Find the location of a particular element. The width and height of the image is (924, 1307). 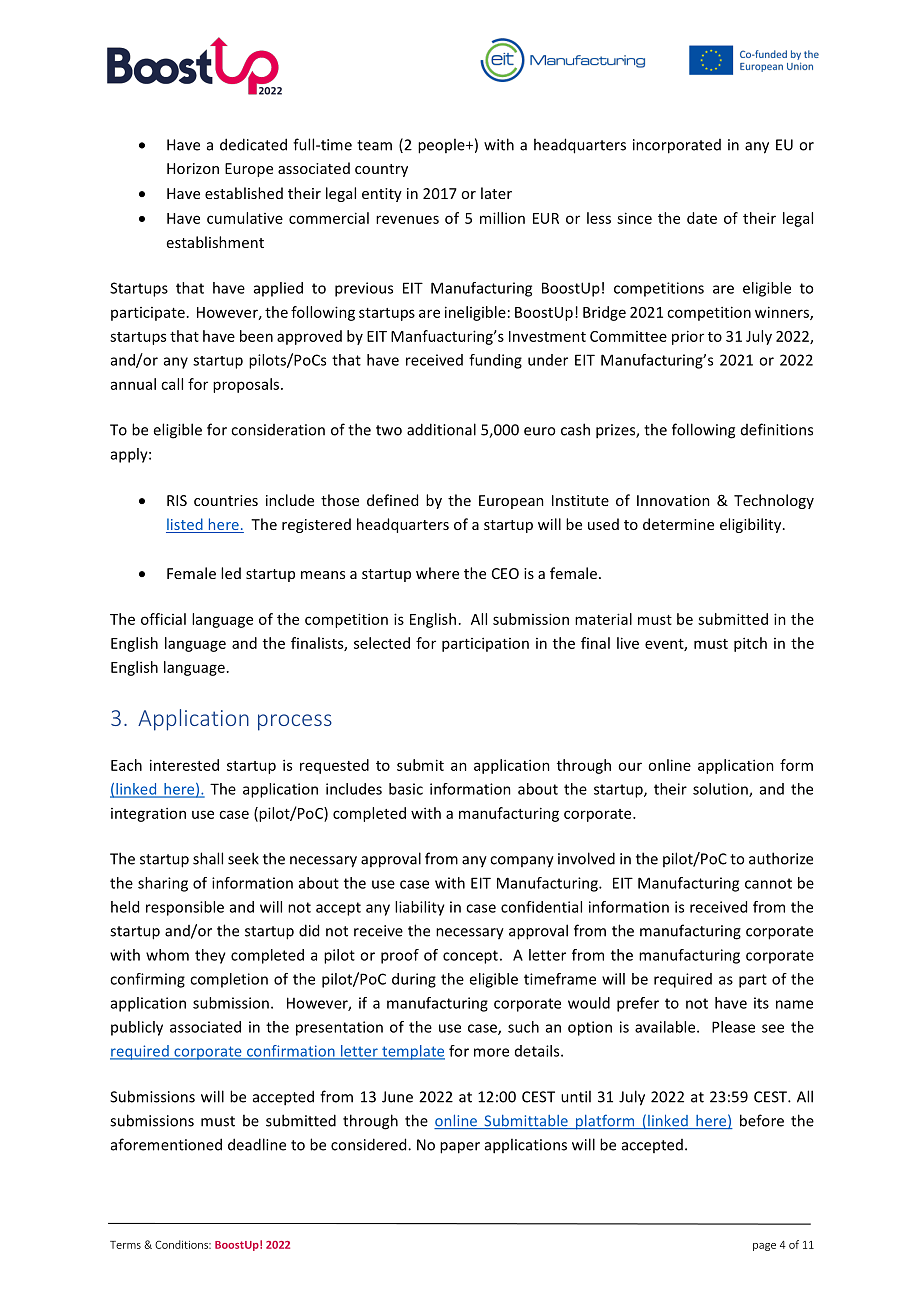

cannot is located at coordinates (768, 883).
